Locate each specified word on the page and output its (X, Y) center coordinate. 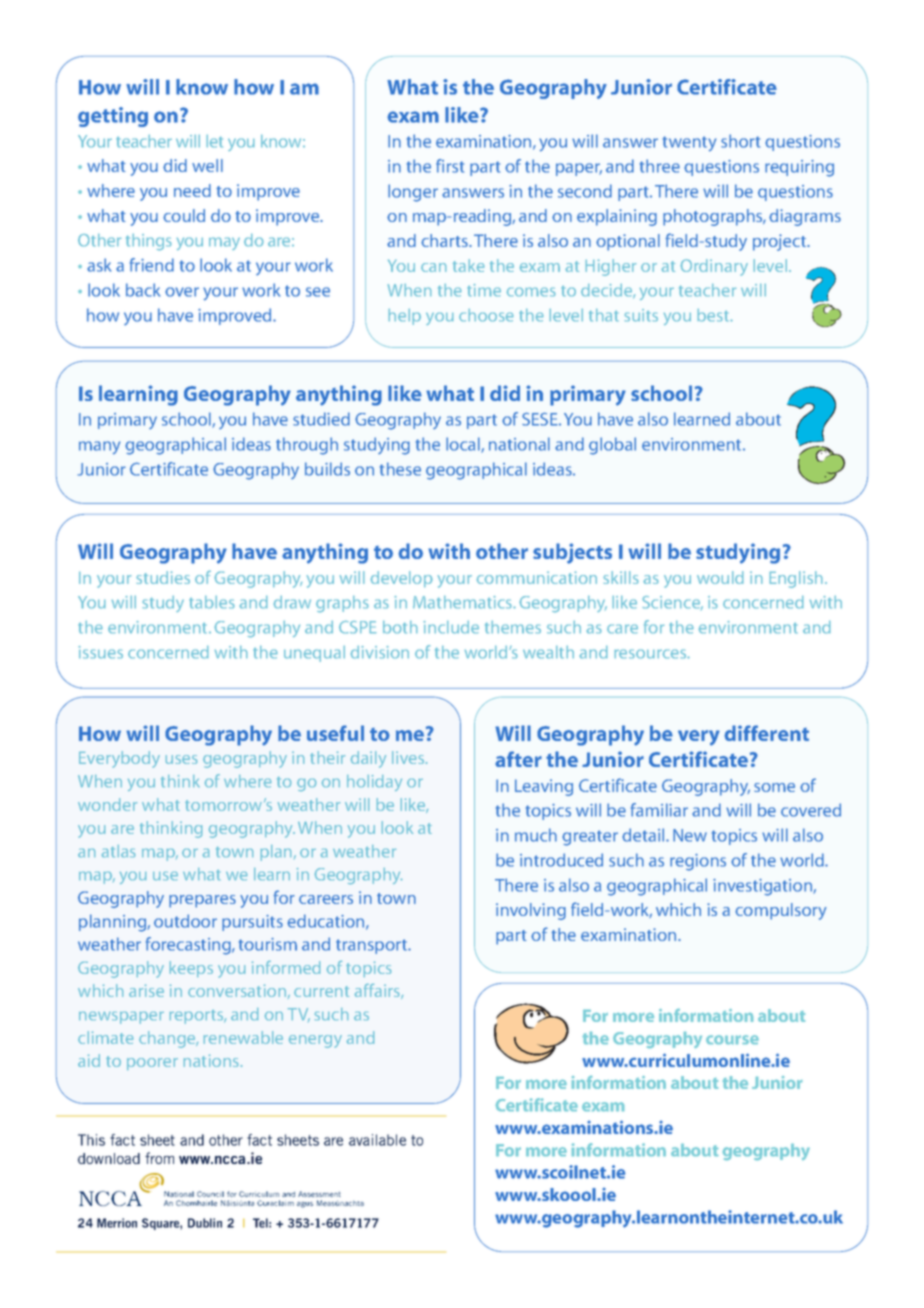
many (99, 448)
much (536, 835)
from (159, 1158)
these (400, 469)
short (740, 141)
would (720, 577)
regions (698, 862)
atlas (118, 851)
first (450, 166)
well (207, 165)
